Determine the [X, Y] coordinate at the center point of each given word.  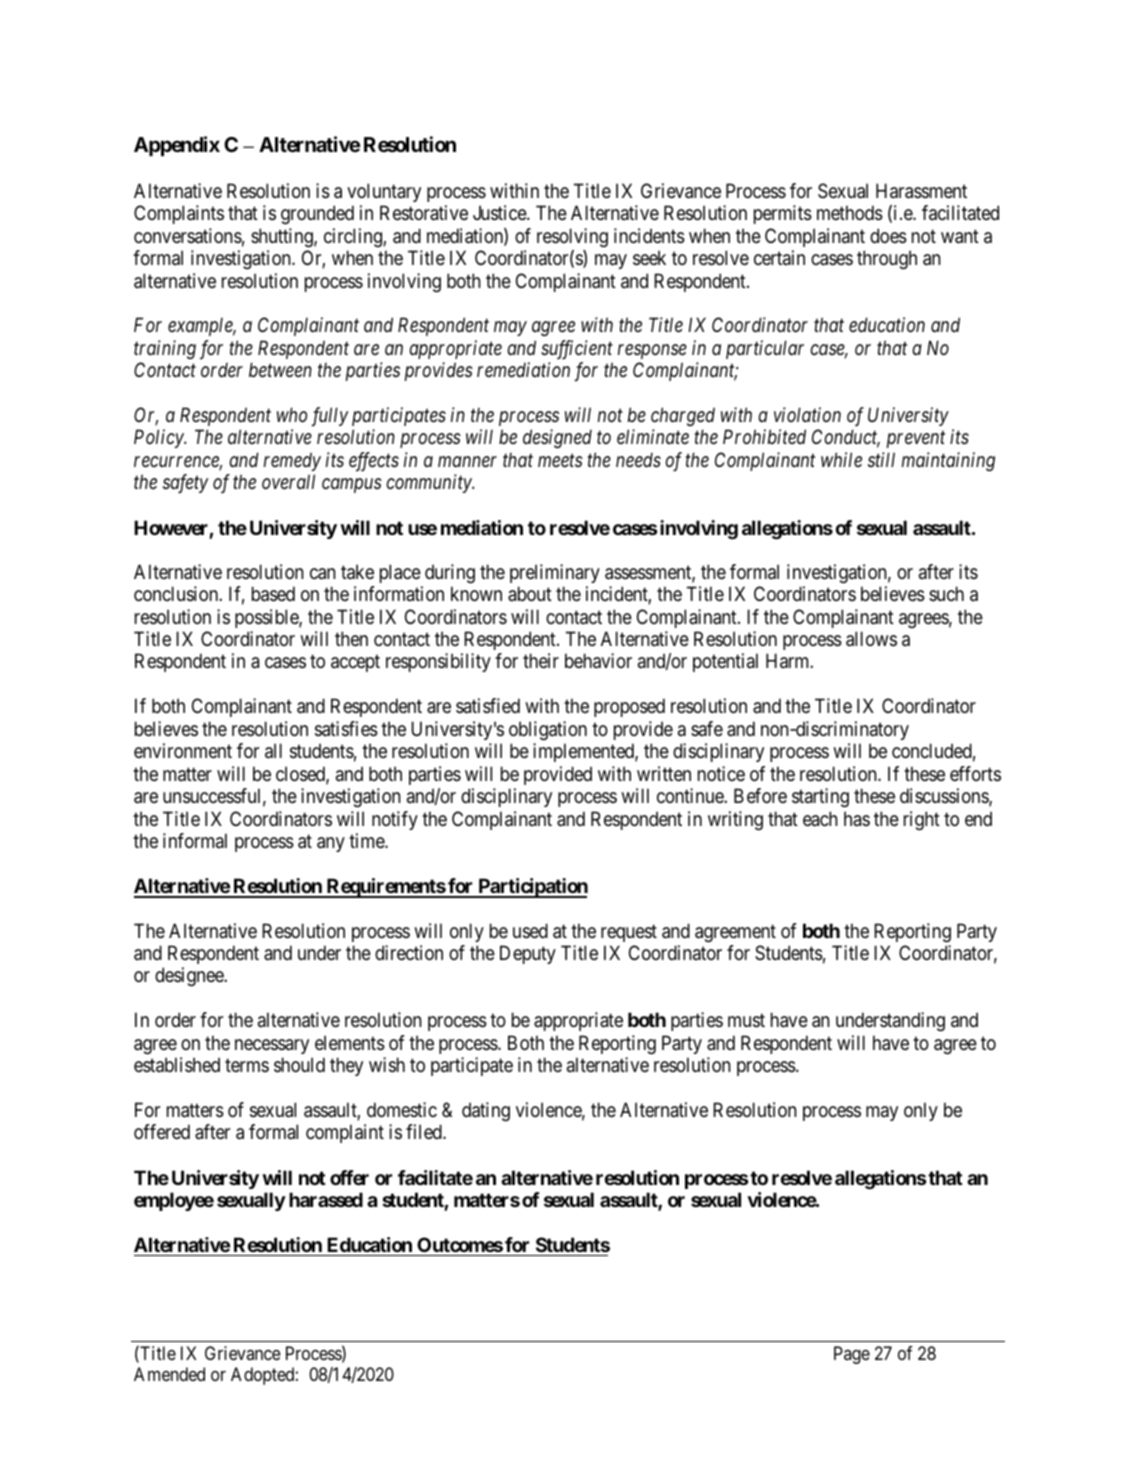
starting [820, 797]
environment [183, 751]
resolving [572, 237]
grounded [317, 214]
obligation [548, 730]
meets [560, 460]
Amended [169, 1374]
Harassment [921, 191]
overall [288, 481]
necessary [272, 1046]
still [881, 459]
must [746, 1021]
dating [486, 1111]
